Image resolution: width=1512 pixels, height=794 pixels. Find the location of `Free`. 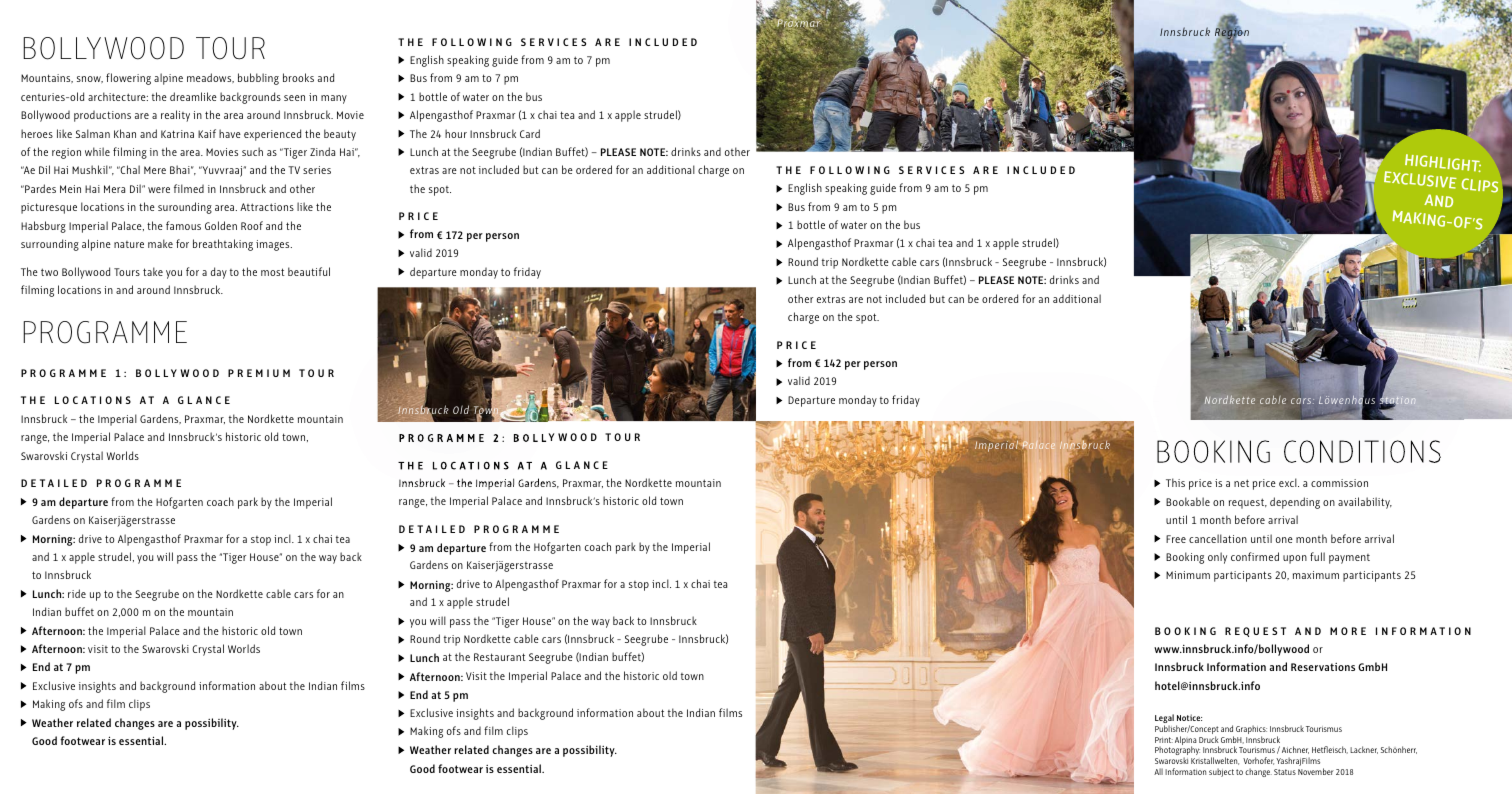

Free is located at coordinates (1176, 539).
